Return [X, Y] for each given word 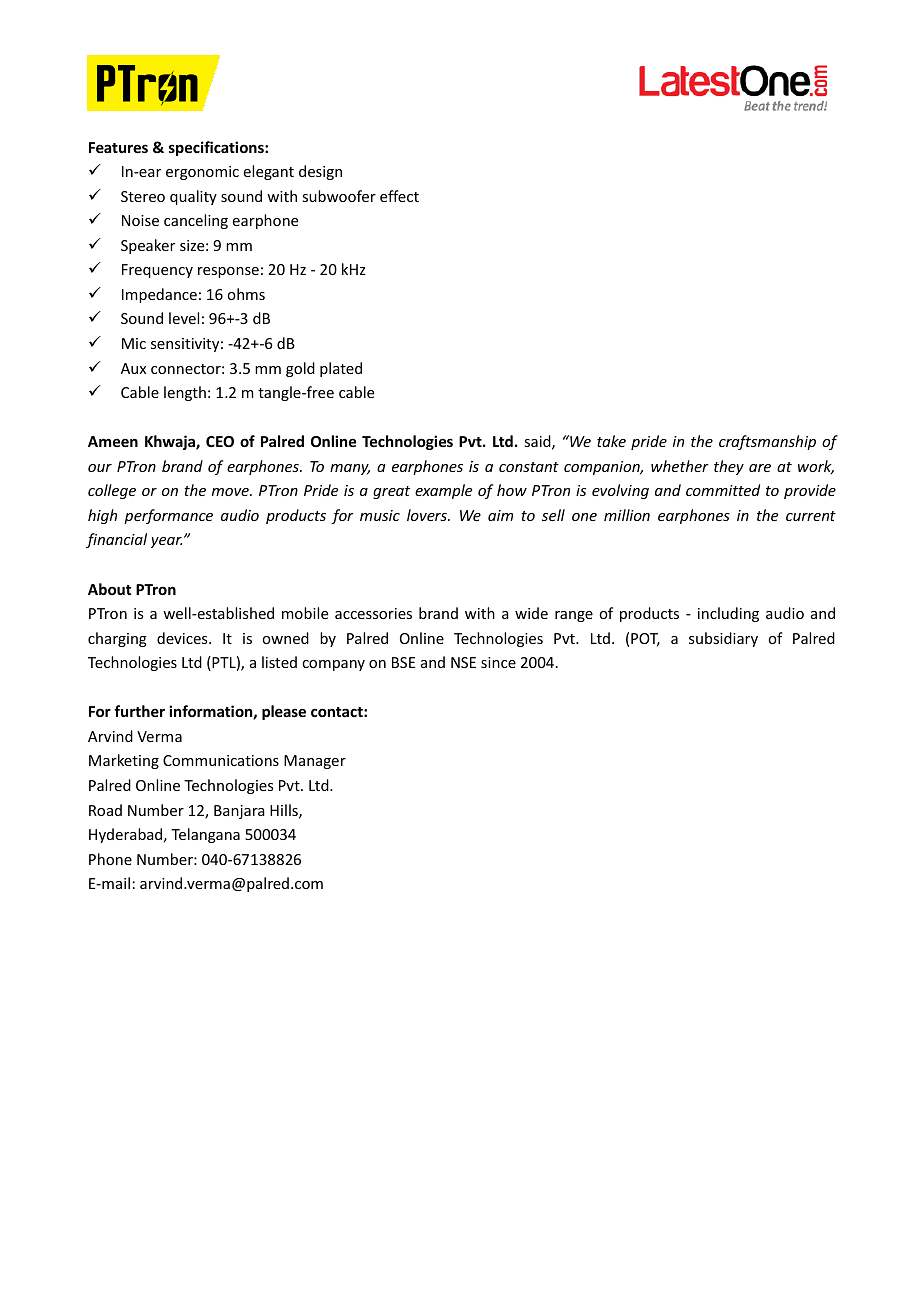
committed [723, 490]
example [443, 491]
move [231, 492]
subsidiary [723, 639]
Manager [315, 762]
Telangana [205, 835]
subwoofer [339, 196]
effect [399, 196]
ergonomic [202, 173]
